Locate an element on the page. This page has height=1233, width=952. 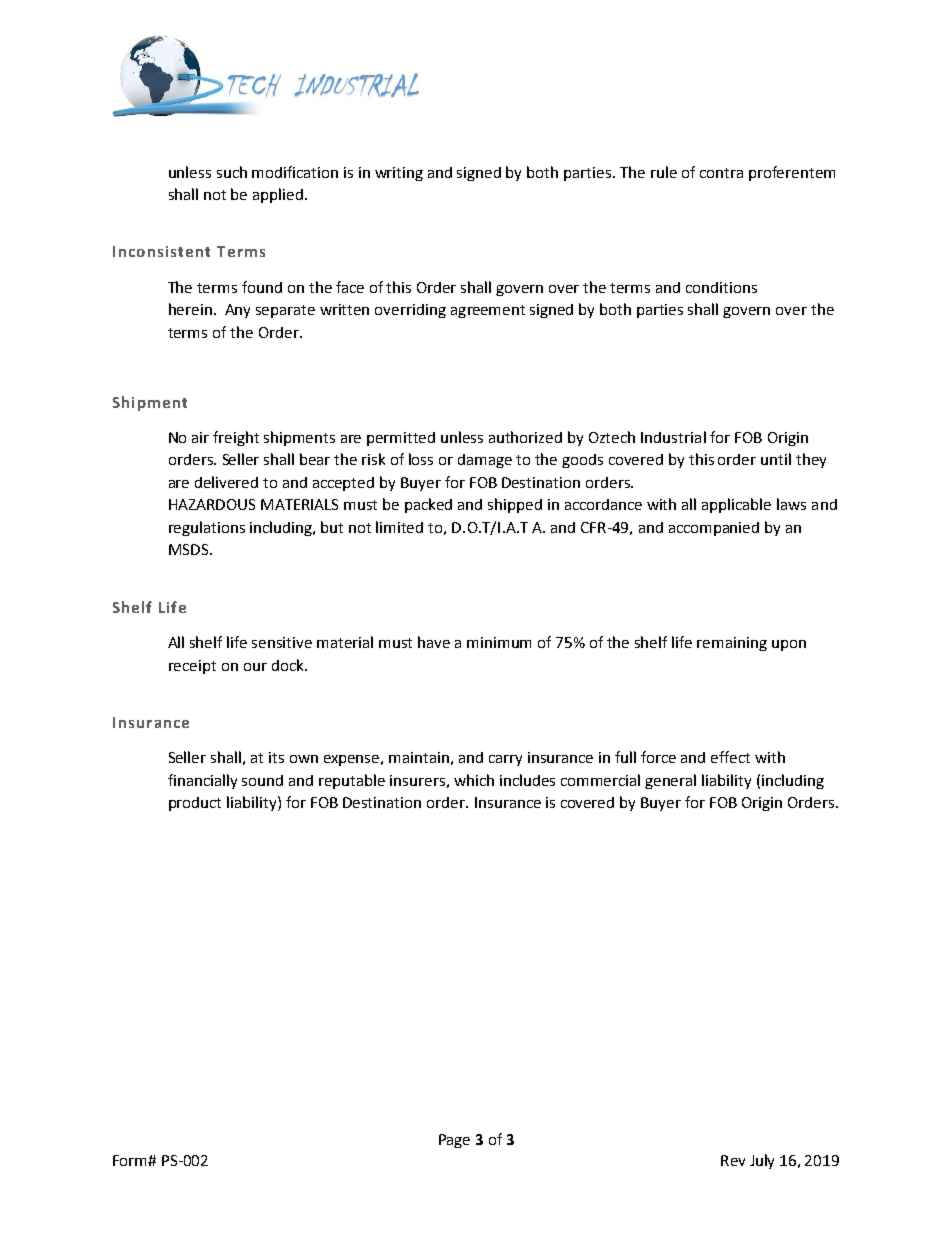
minimum is located at coordinates (499, 642).
